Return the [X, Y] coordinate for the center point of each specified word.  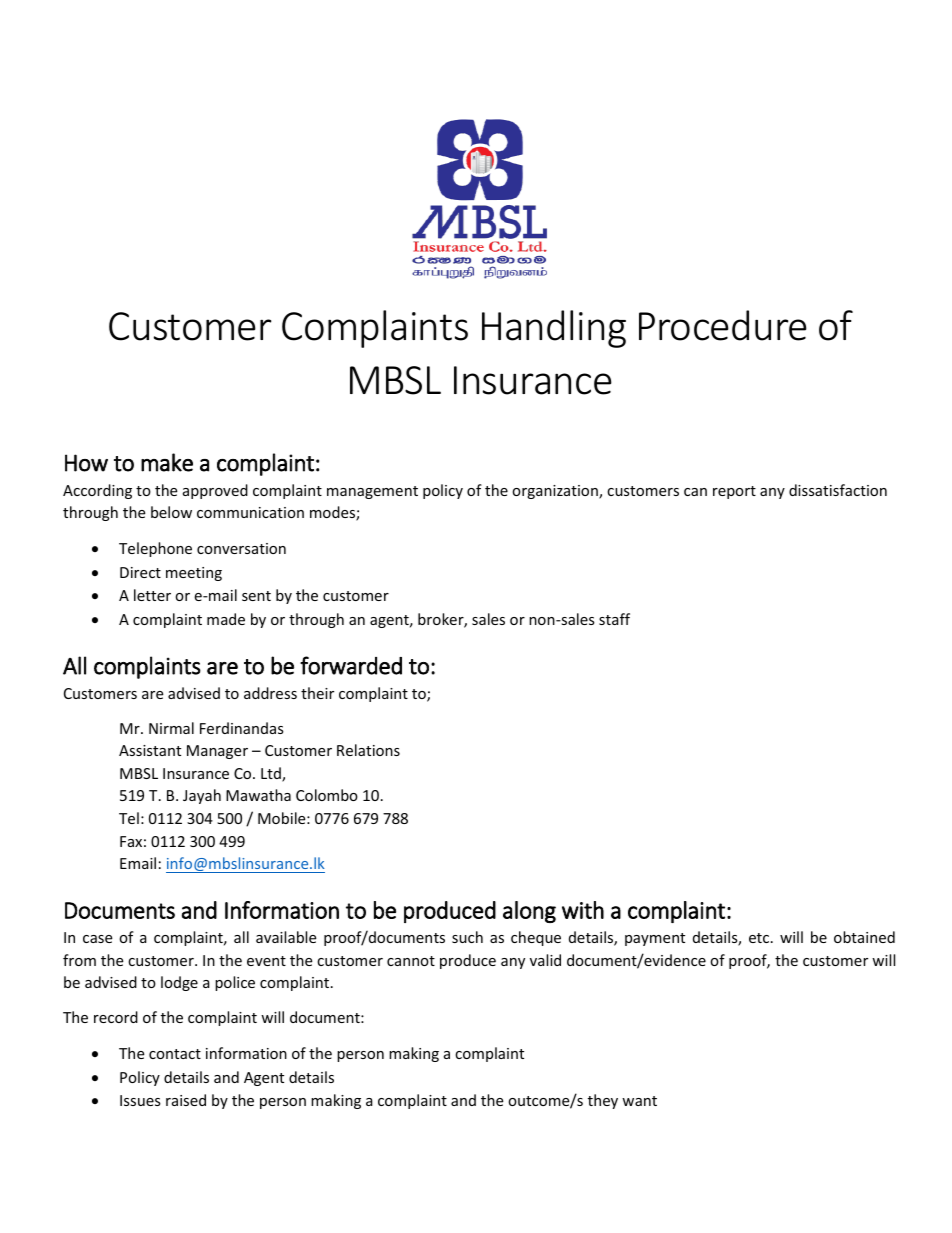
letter [152, 595]
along [529, 912]
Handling [554, 329]
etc [760, 938]
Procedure [723, 325]
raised [186, 1100]
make [167, 462]
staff [614, 619]
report [734, 492]
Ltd [272, 774]
